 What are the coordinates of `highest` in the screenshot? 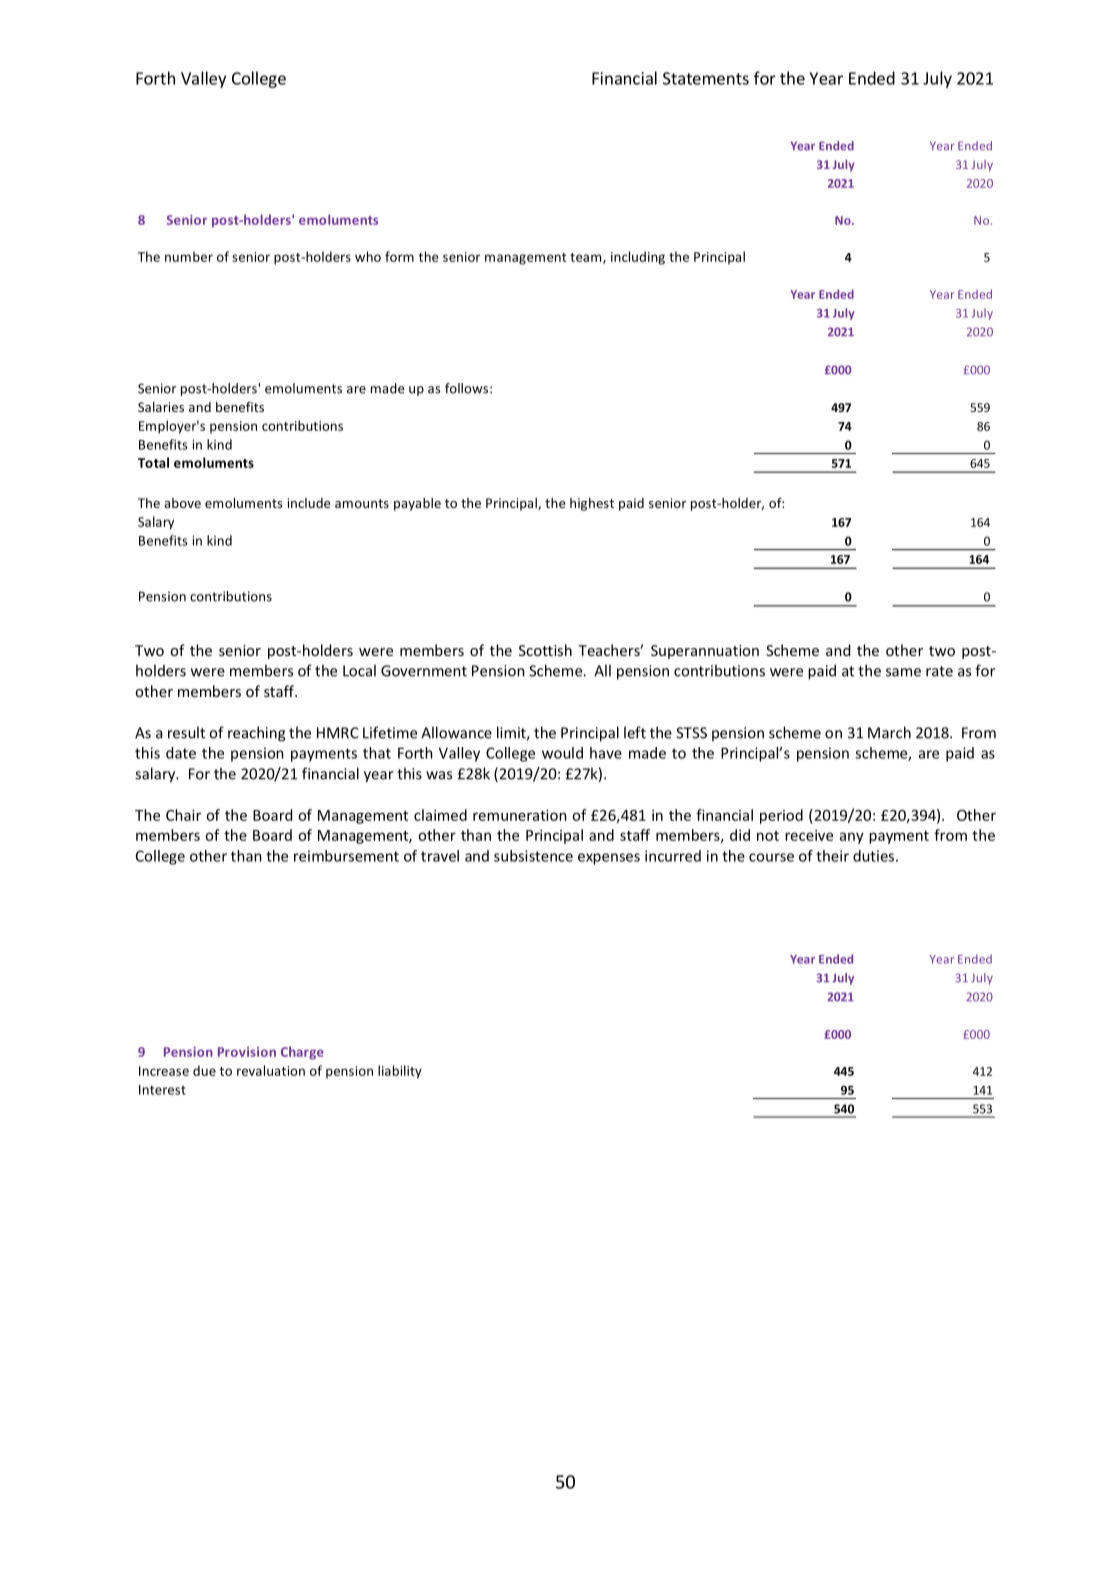 It's located at (592, 504).
